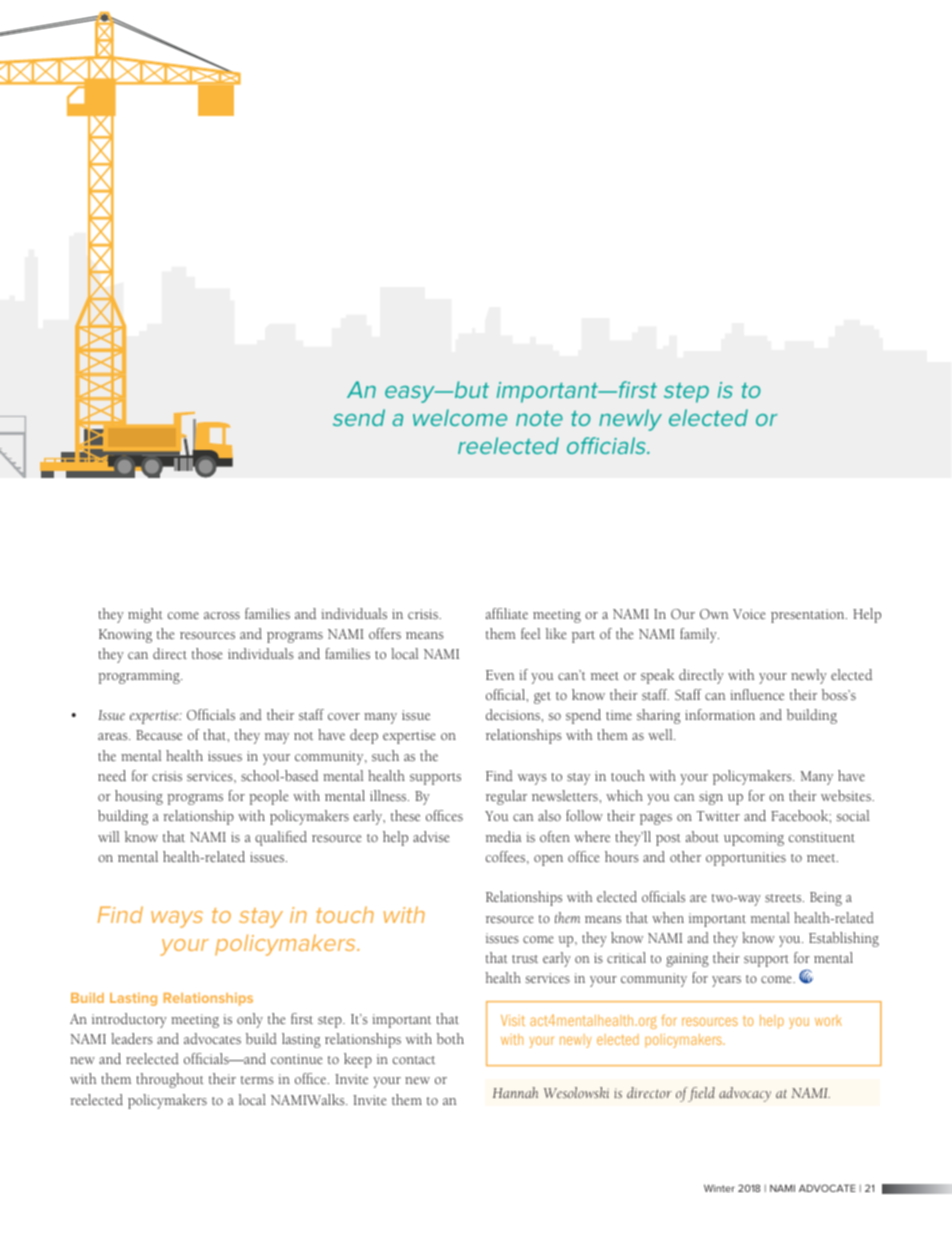 Image resolution: width=952 pixels, height=1233 pixels. I want to click on throughout, so click(170, 1080).
